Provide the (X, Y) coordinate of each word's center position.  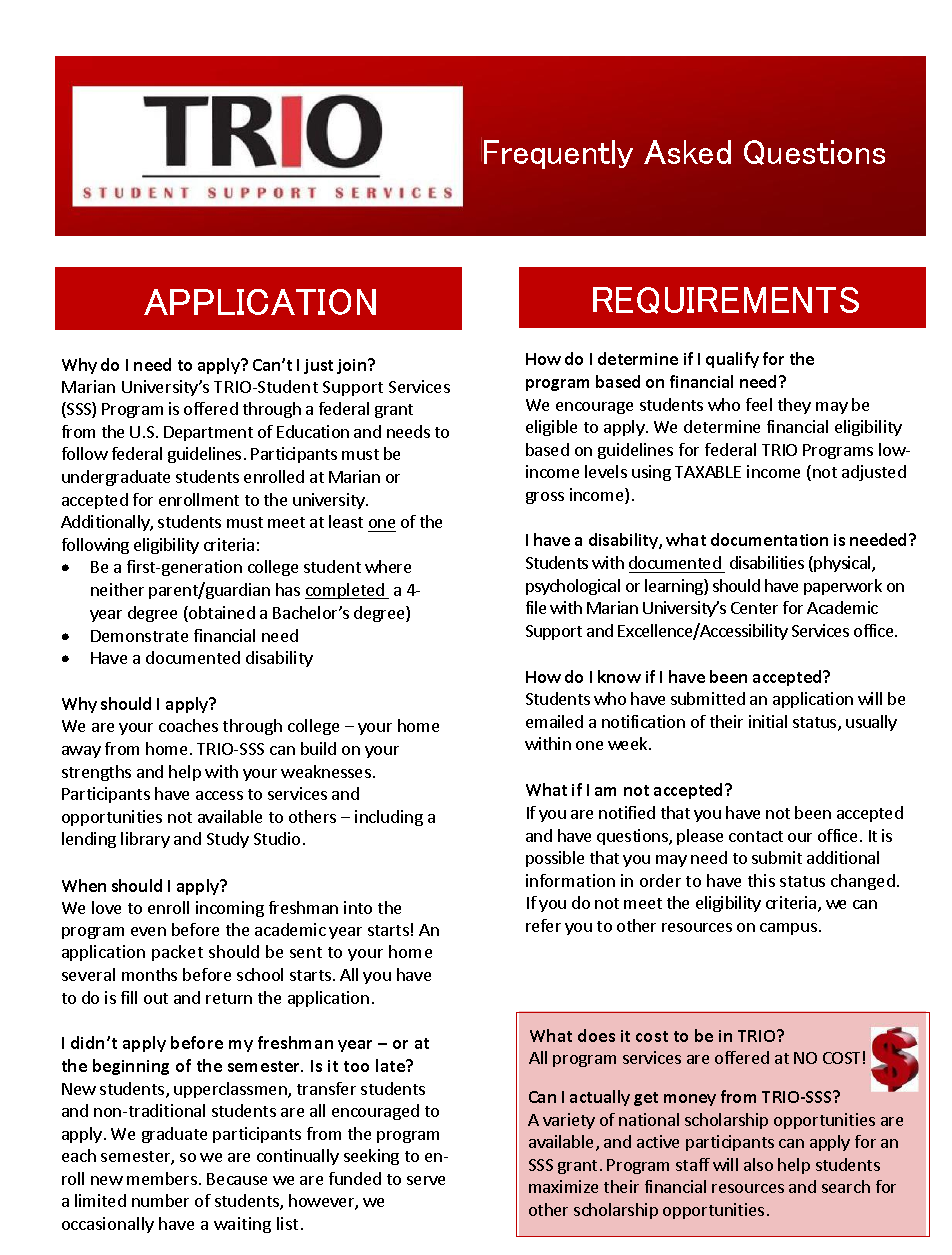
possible (555, 859)
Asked (687, 152)
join (353, 366)
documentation (769, 539)
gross (545, 498)
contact (756, 836)
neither (117, 589)
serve (426, 1180)
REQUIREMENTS (726, 300)
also (758, 1164)
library (145, 840)
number (160, 1200)
